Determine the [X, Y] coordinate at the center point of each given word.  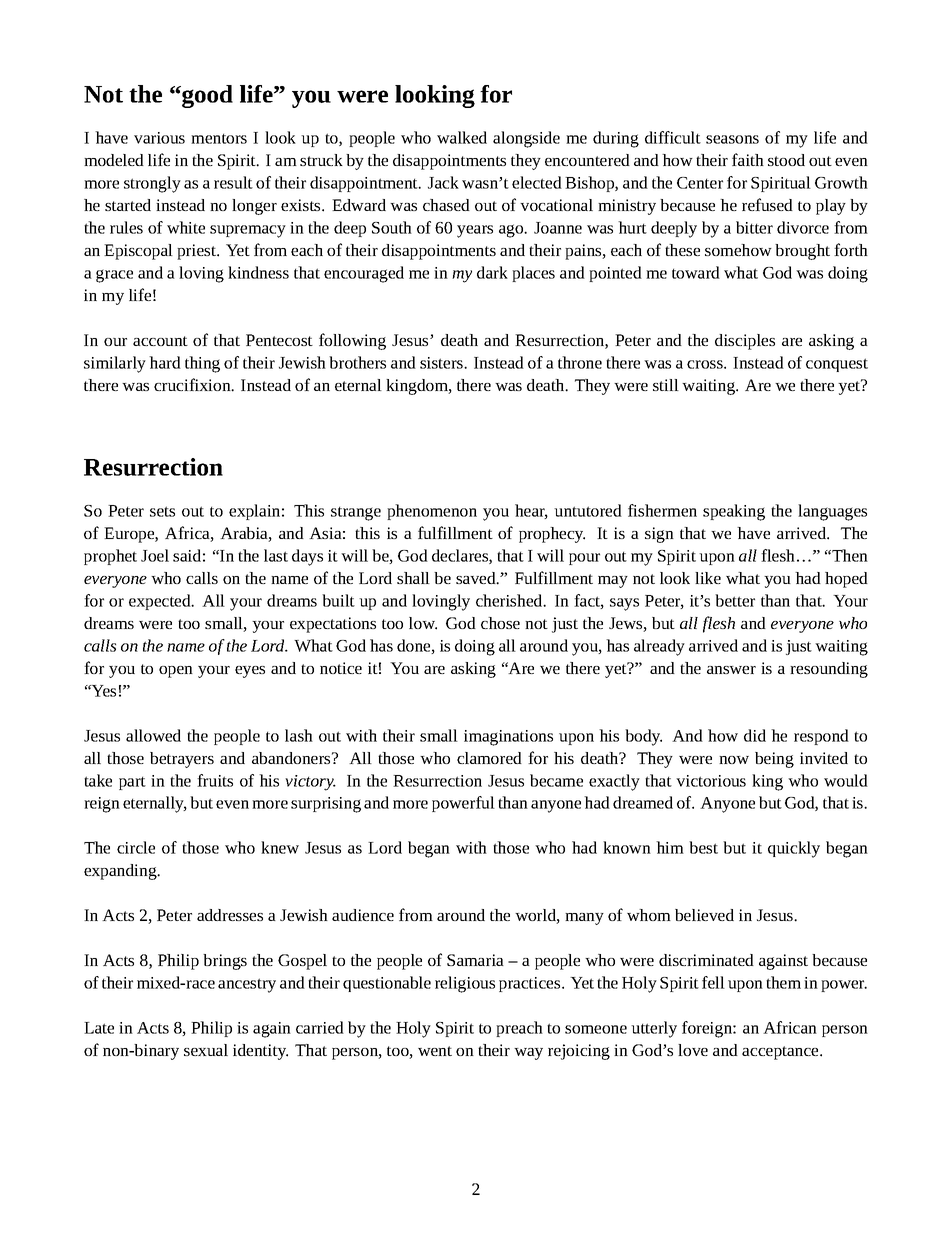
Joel [155, 555]
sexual [206, 1050]
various [159, 138]
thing [202, 364]
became [556, 780]
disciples [745, 342]
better [735, 600]
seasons [732, 139]
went [435, 1051]
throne [580, 362]
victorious [711, 781]
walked [462, 137]
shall [413, 578]
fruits [215, 780]
